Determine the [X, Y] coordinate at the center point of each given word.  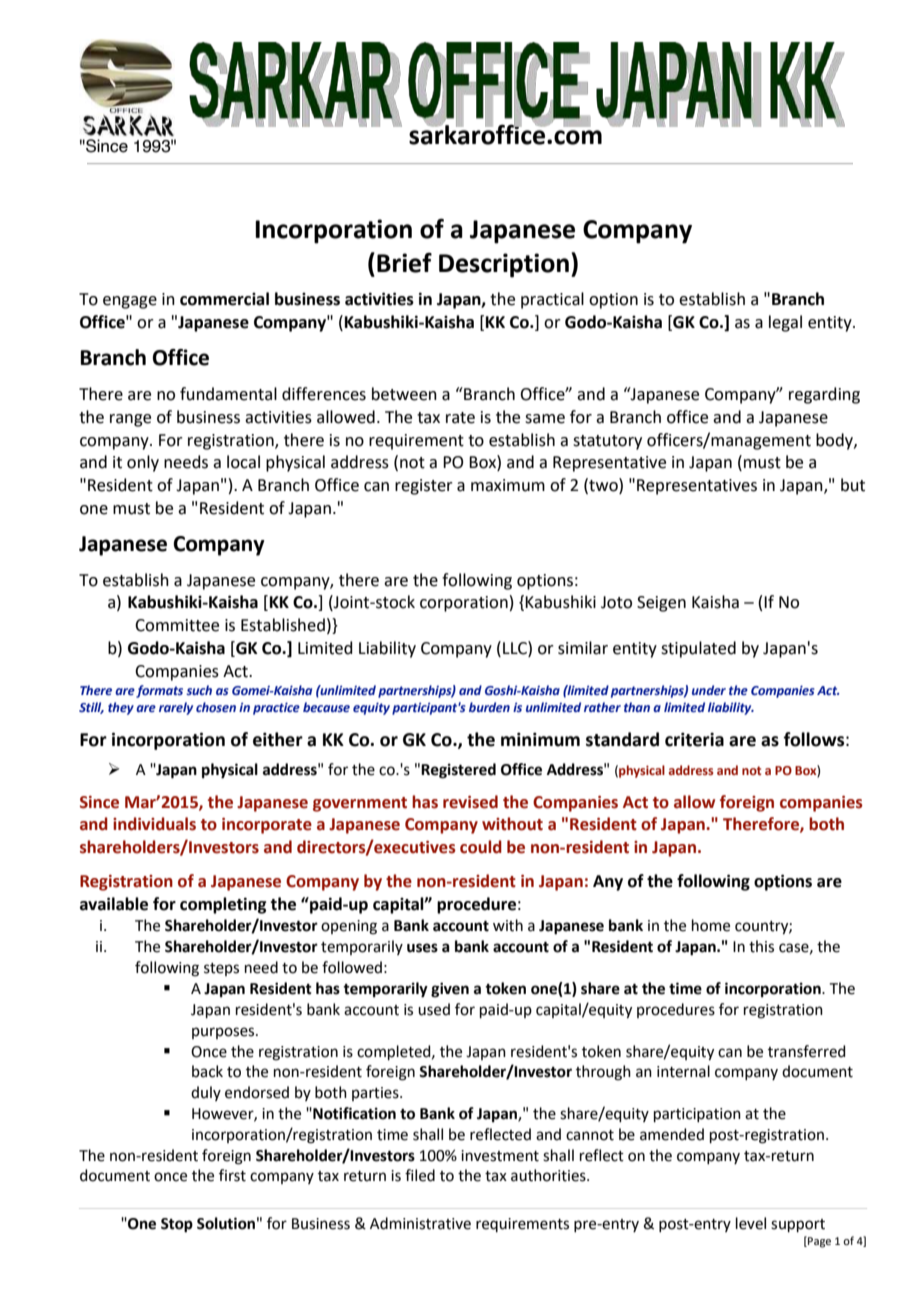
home [711, 925]
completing [223, 905]
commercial [224, 299]
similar [583, 648]
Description [504, 265]
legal [785, 323]
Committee [177, 625]
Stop [177, 1225]
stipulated [698, 649]
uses [422, 948]
